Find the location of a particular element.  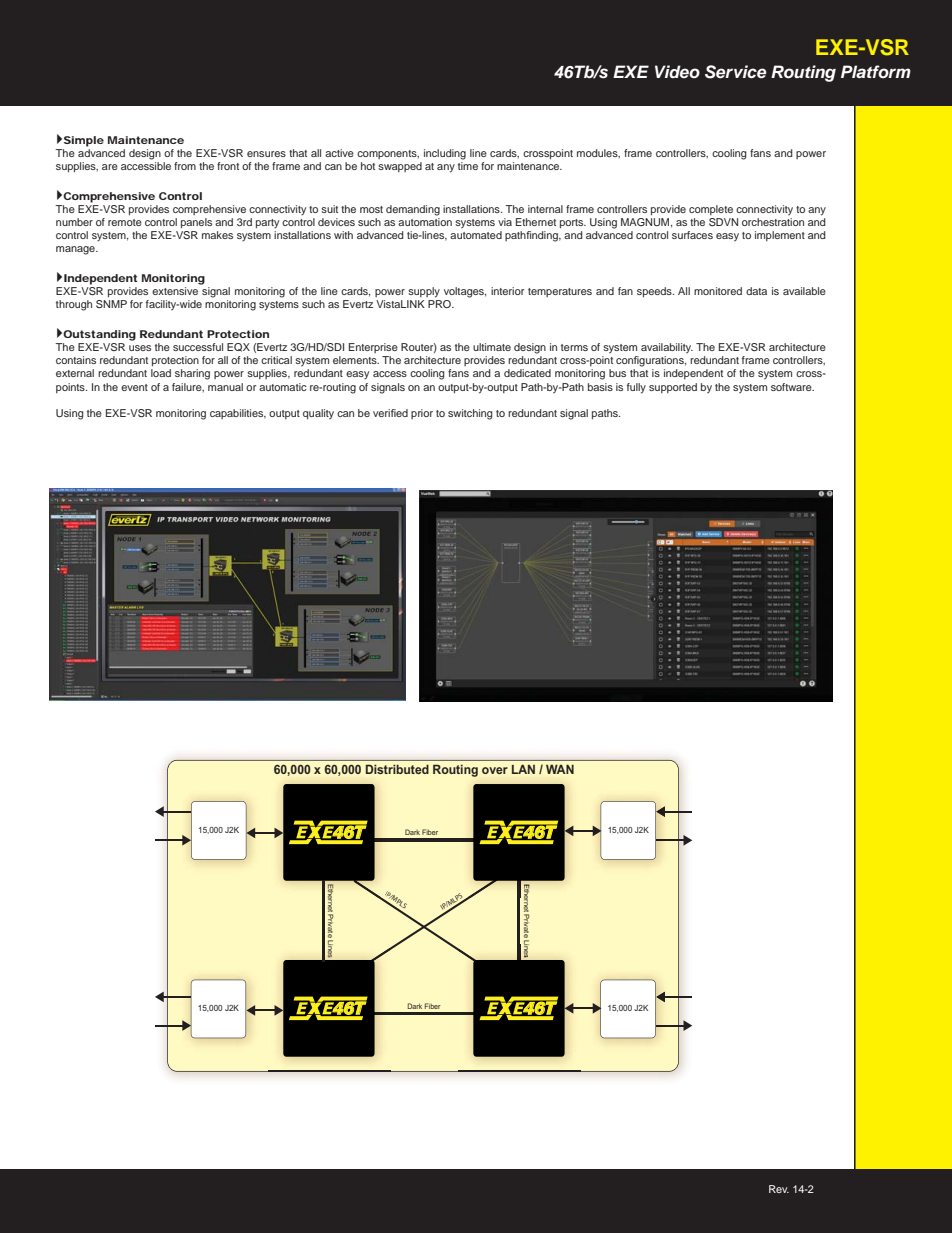

WAN is located at coordinates (560, 769).
